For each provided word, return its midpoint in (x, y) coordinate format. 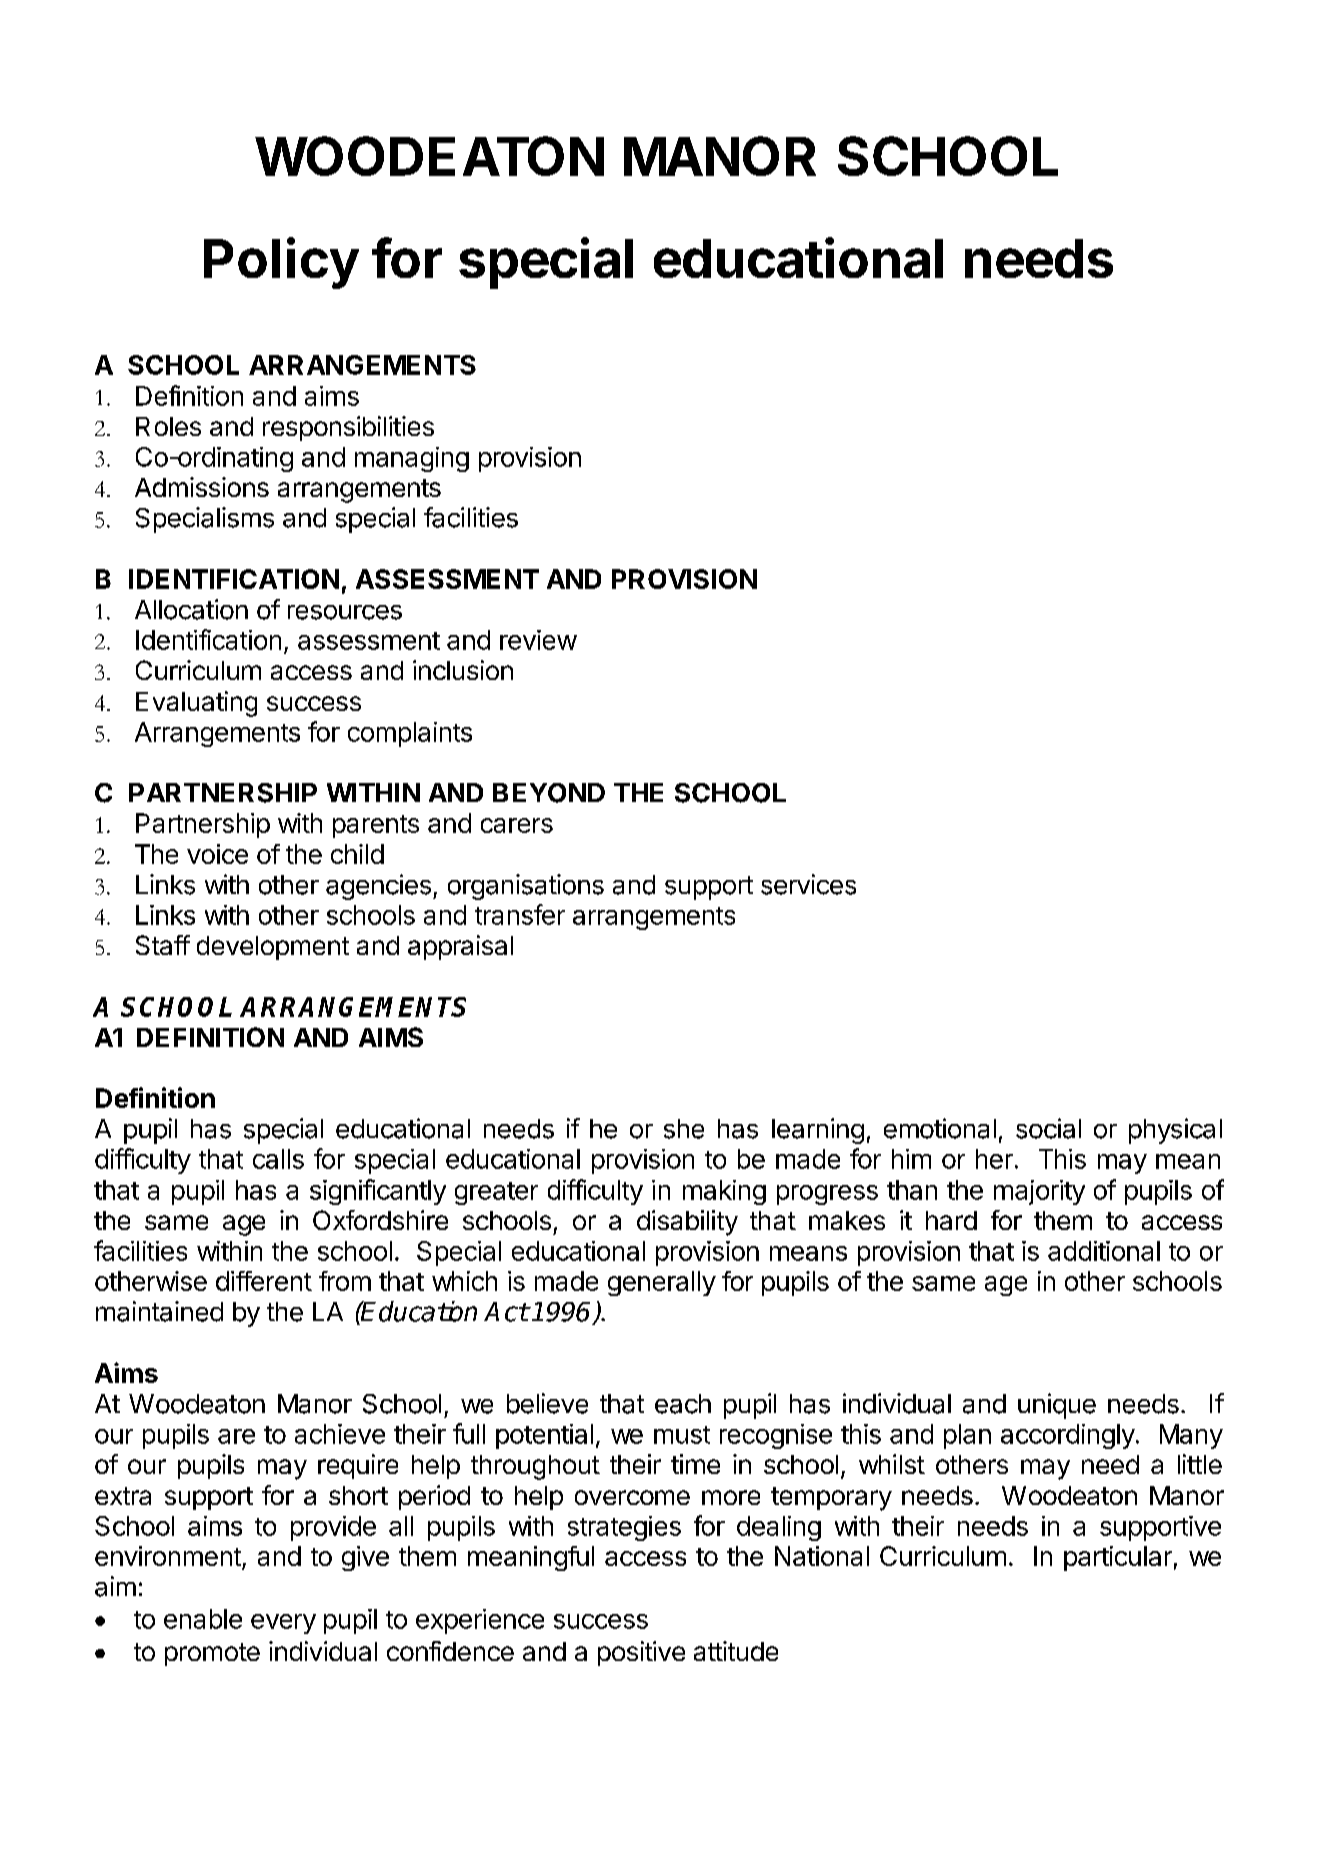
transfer (520, 914)
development (273, 948)
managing (412, 459)
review (538, 640)
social (1048, 1128)
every (283, 1624)
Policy (281, 263)
